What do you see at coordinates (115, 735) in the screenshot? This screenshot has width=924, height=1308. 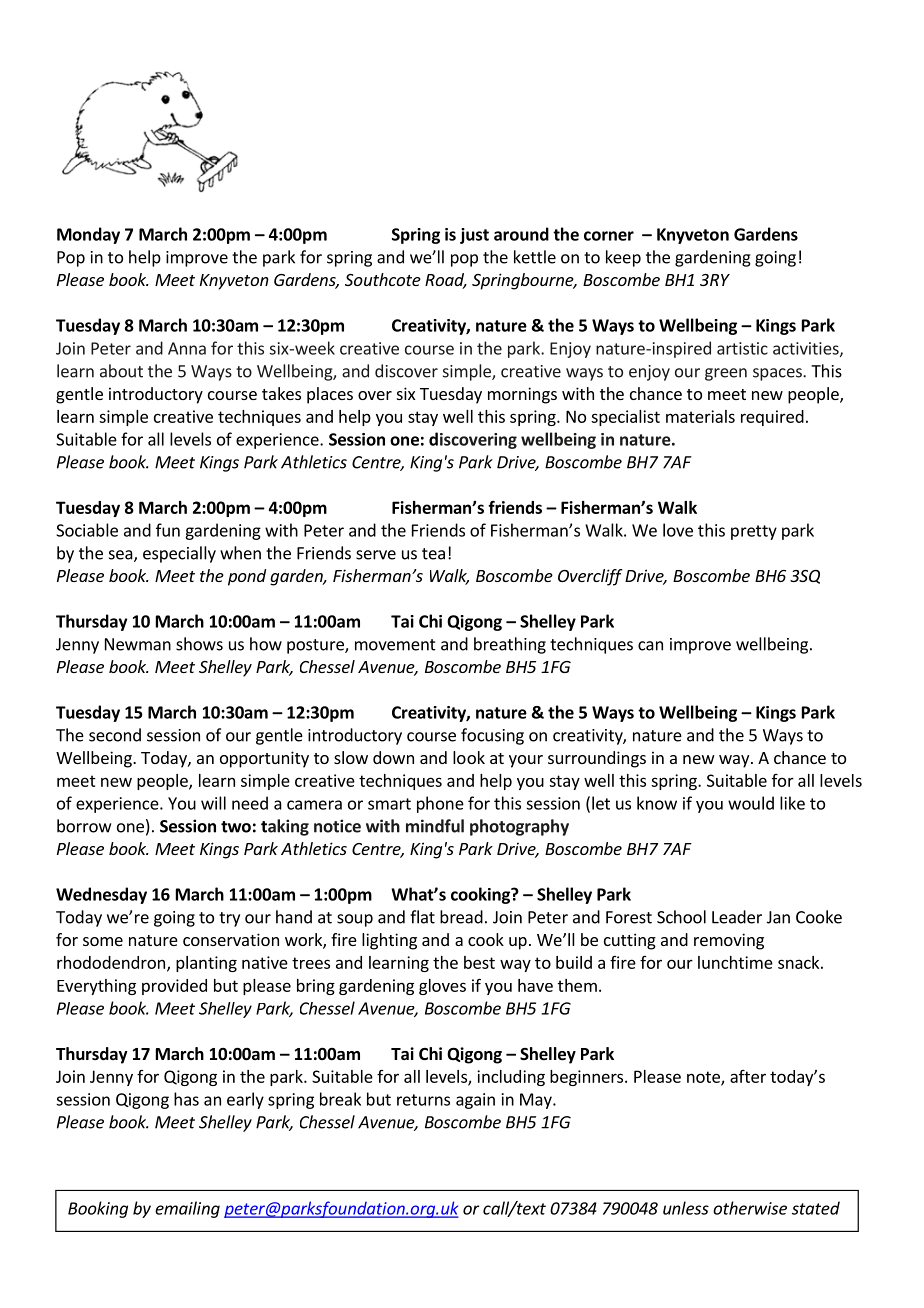 I see `second` at bounding box center [115, 735].
